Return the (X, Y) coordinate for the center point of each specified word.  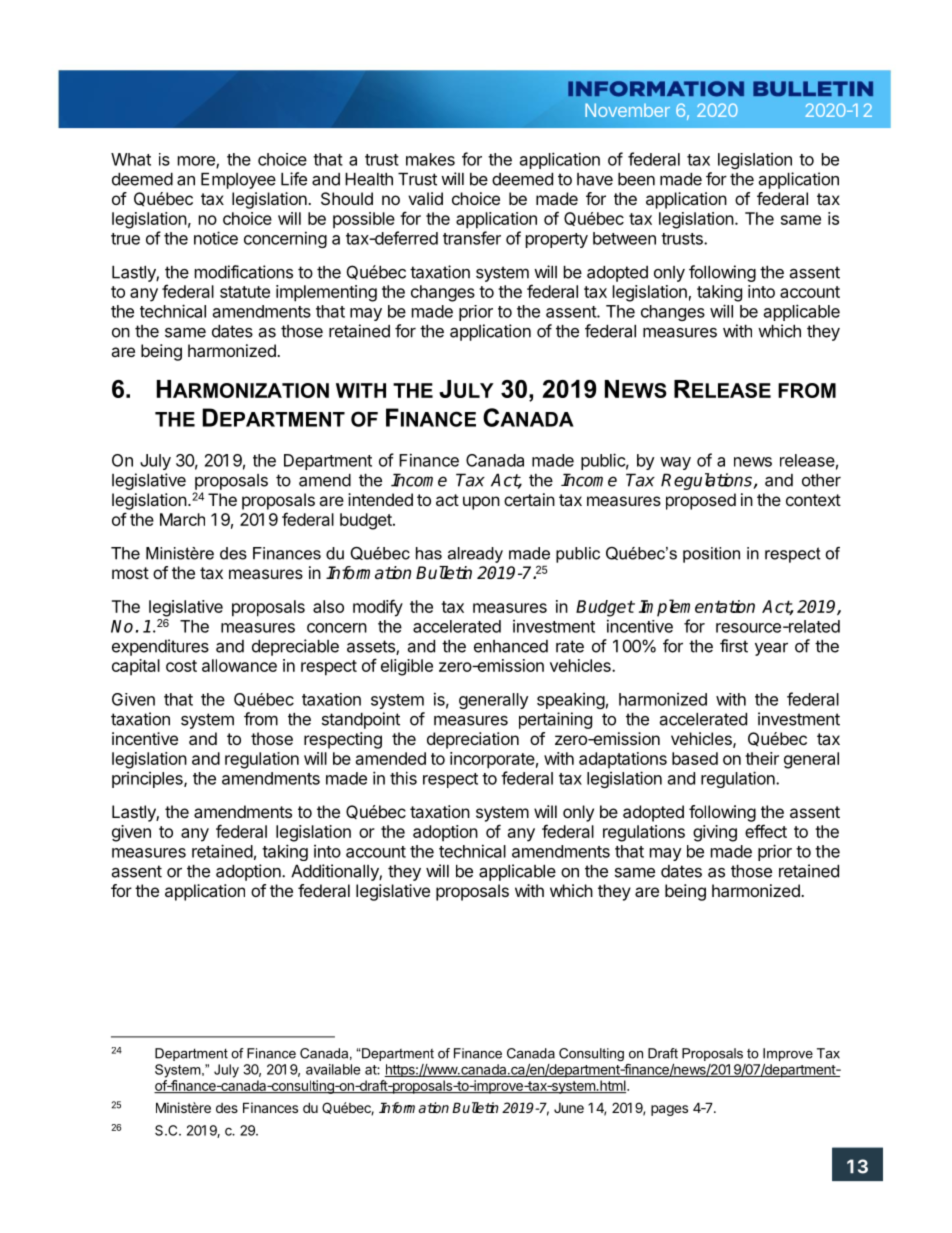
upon (481, 503)
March (182, 519)
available (333, 1069)
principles (148, 780)
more (197, 162)
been (636, 179)
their (762, 758)
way (675, 463)
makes (430, 159)
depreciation (473, 740)
